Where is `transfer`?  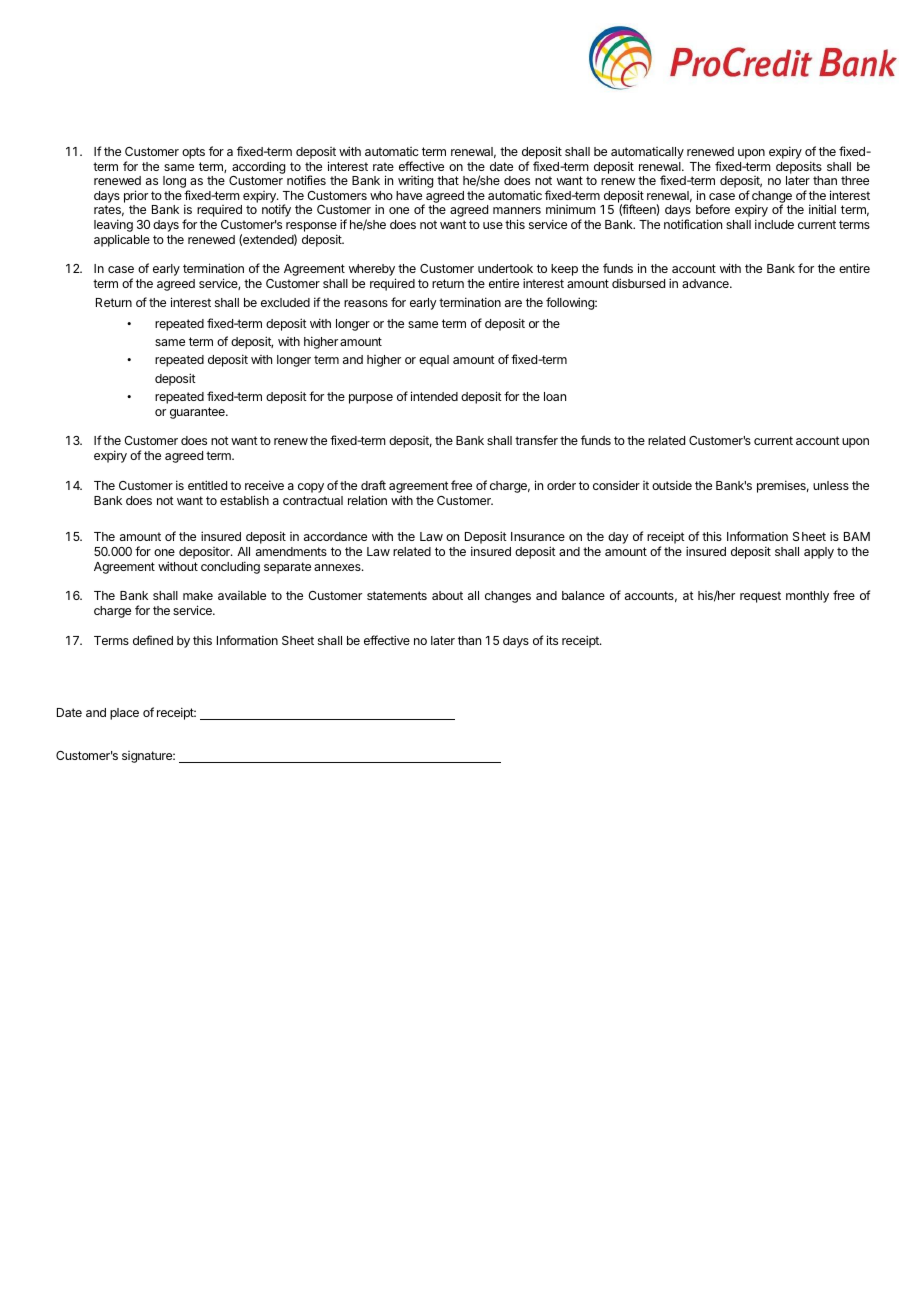 transfer is located at coordinates (536, 440).
